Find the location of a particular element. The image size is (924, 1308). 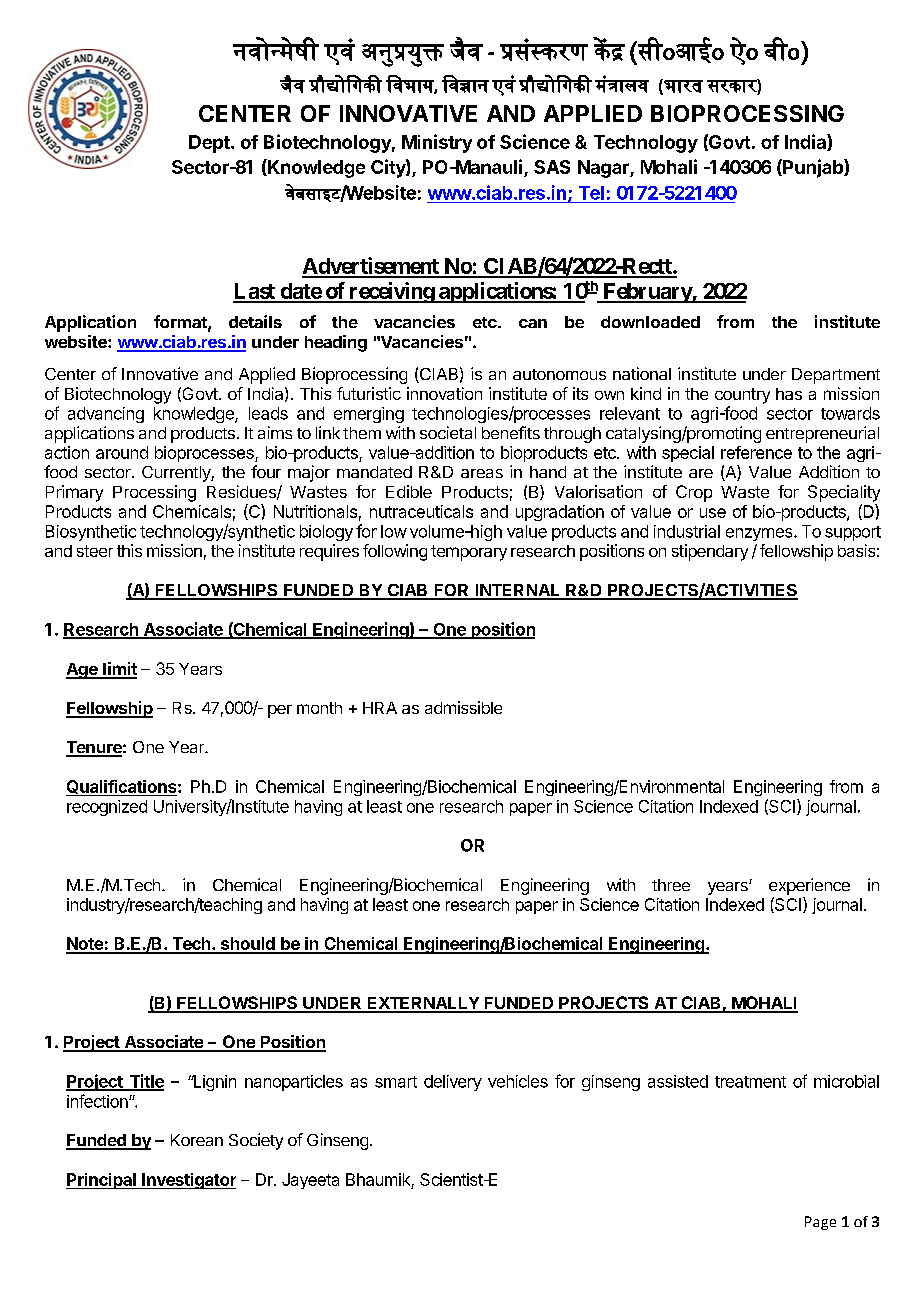

experience is located at coordinates (809, 886).
